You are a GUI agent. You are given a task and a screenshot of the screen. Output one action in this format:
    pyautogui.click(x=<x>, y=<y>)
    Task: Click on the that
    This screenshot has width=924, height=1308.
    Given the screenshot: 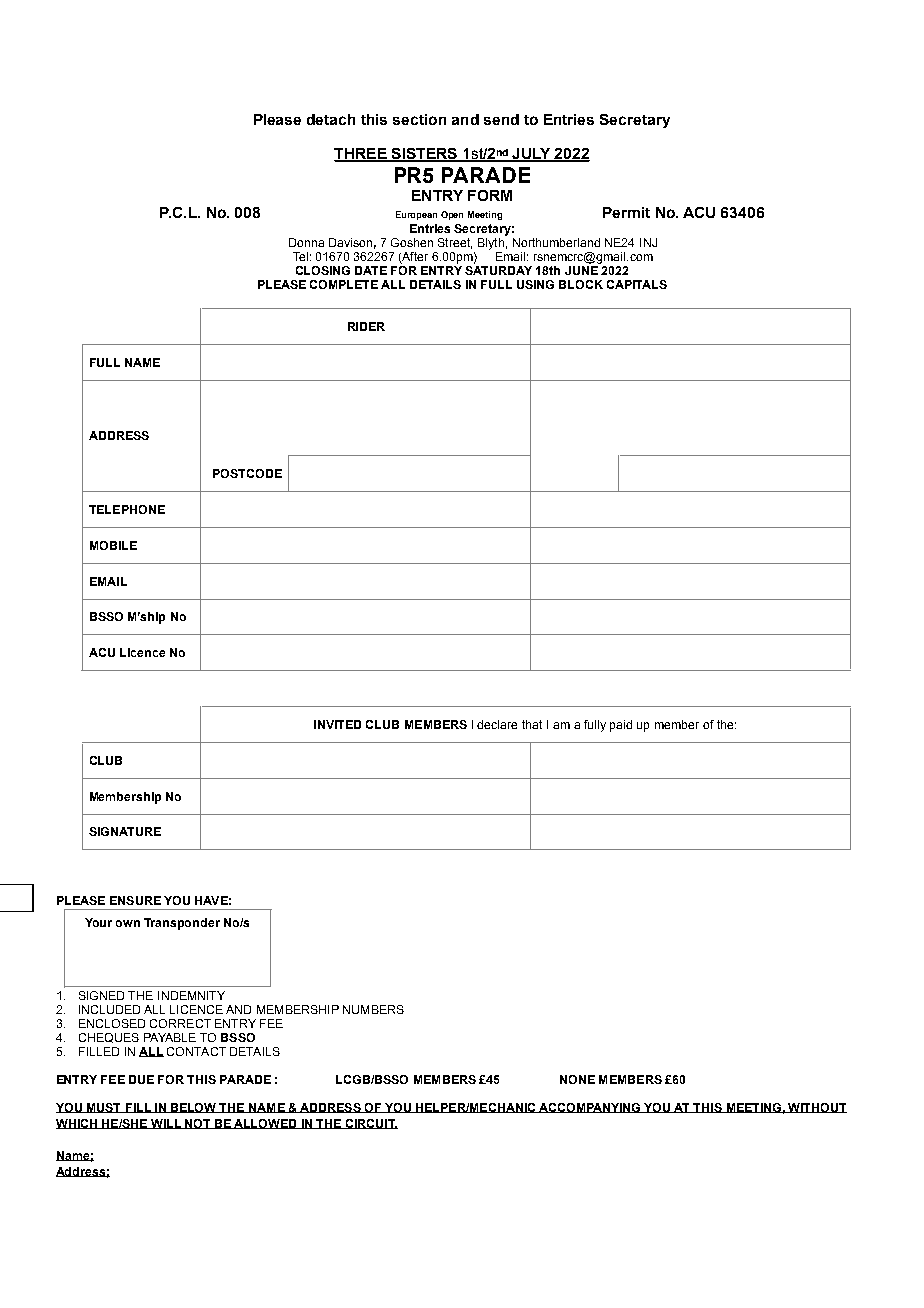 What is the action you would take?
    pyautogui.click(x=532, y=724)
